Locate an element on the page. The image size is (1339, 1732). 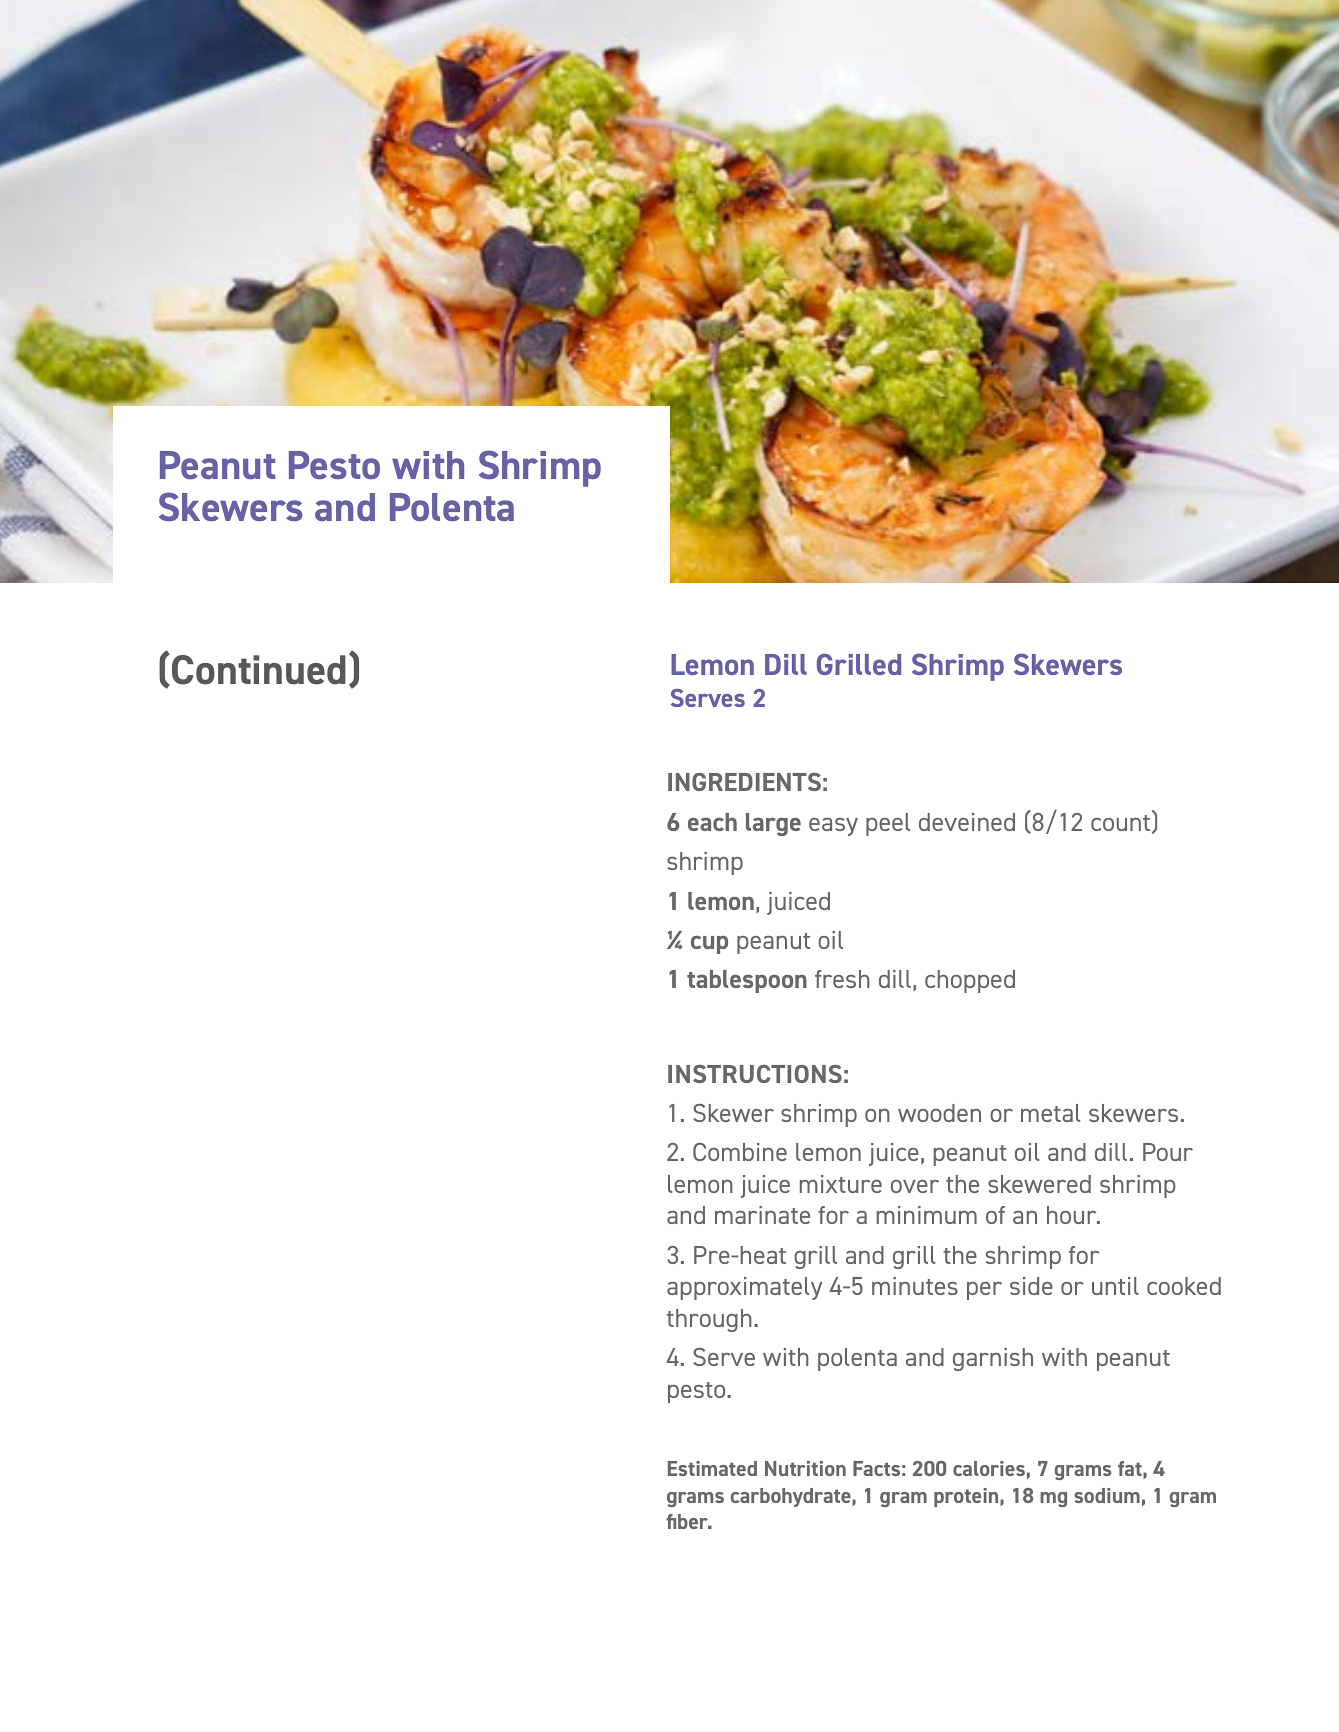
metal is located at coordinates (1050, 1113).
